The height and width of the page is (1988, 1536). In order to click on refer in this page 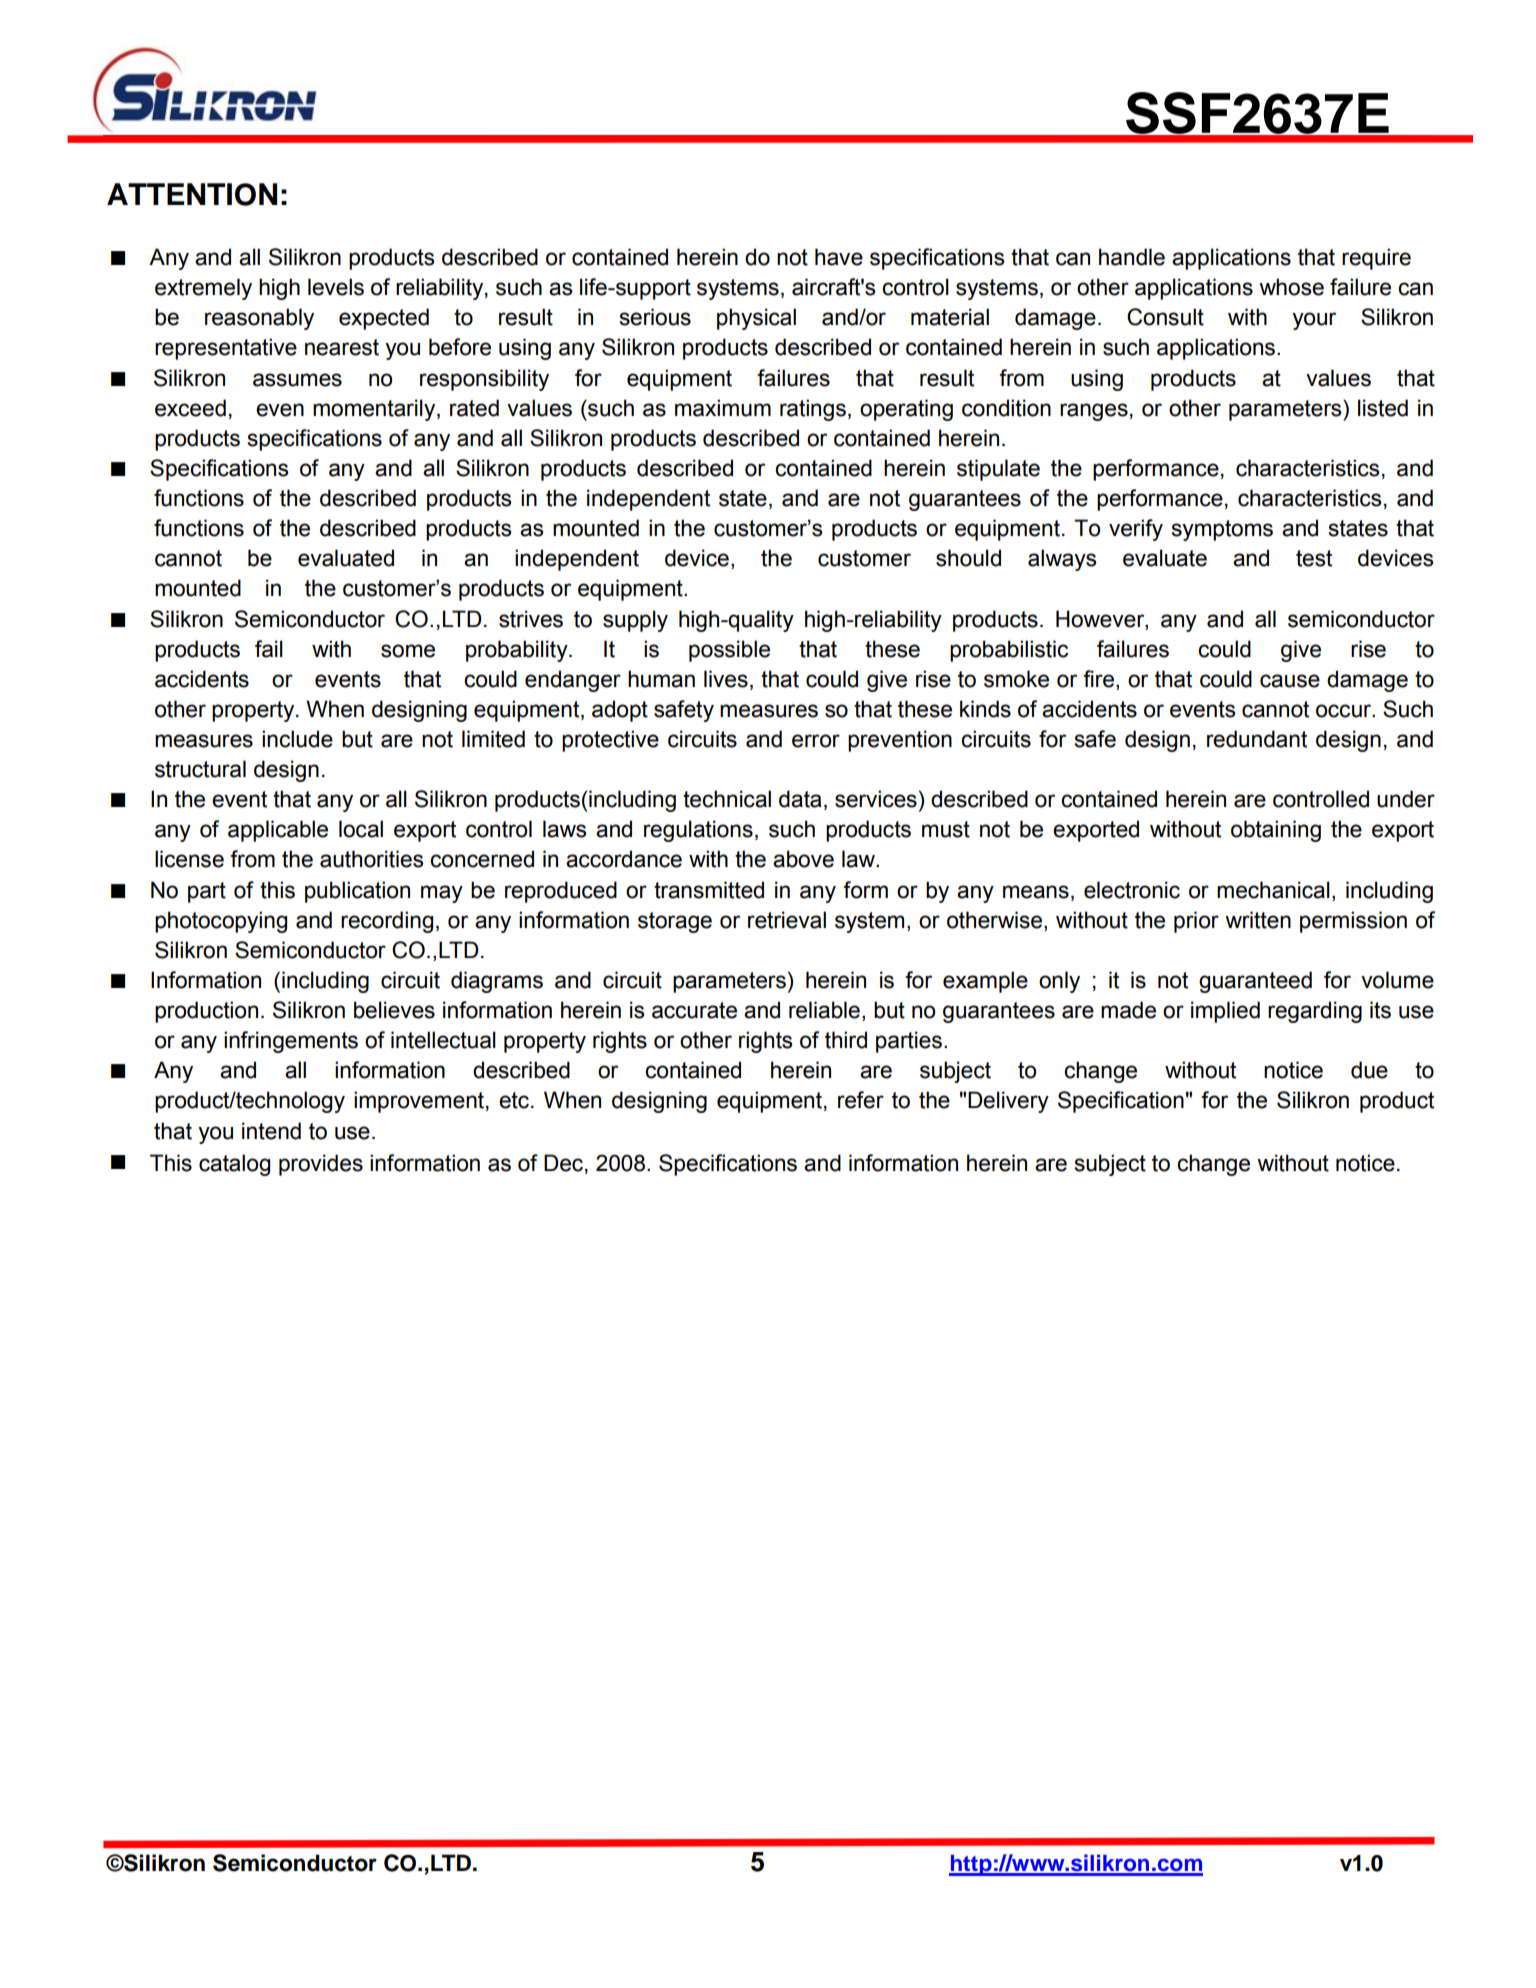, I will do `click(861, 1100)`.
